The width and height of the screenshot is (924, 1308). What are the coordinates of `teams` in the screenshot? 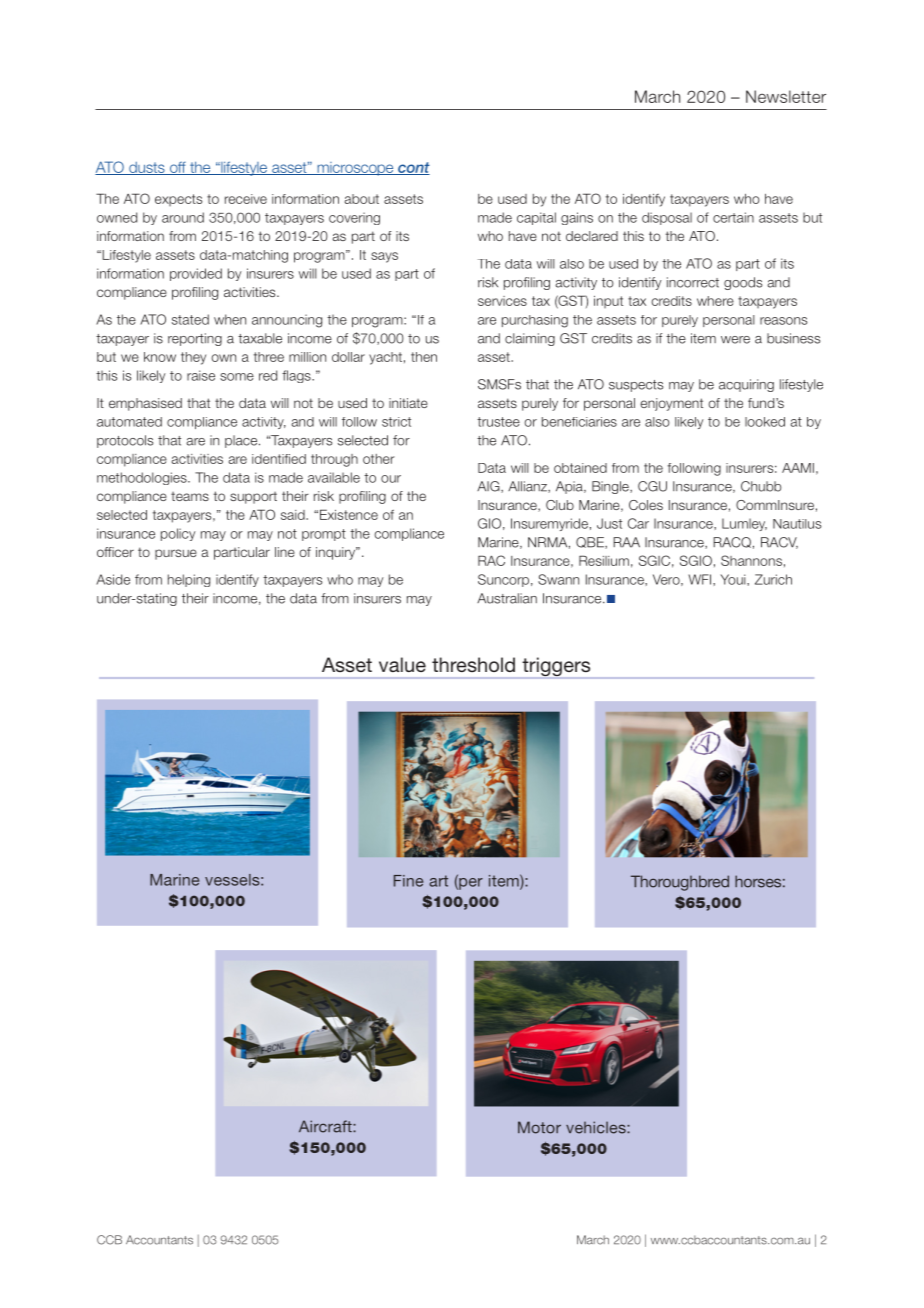 It's located at (190, 496).
